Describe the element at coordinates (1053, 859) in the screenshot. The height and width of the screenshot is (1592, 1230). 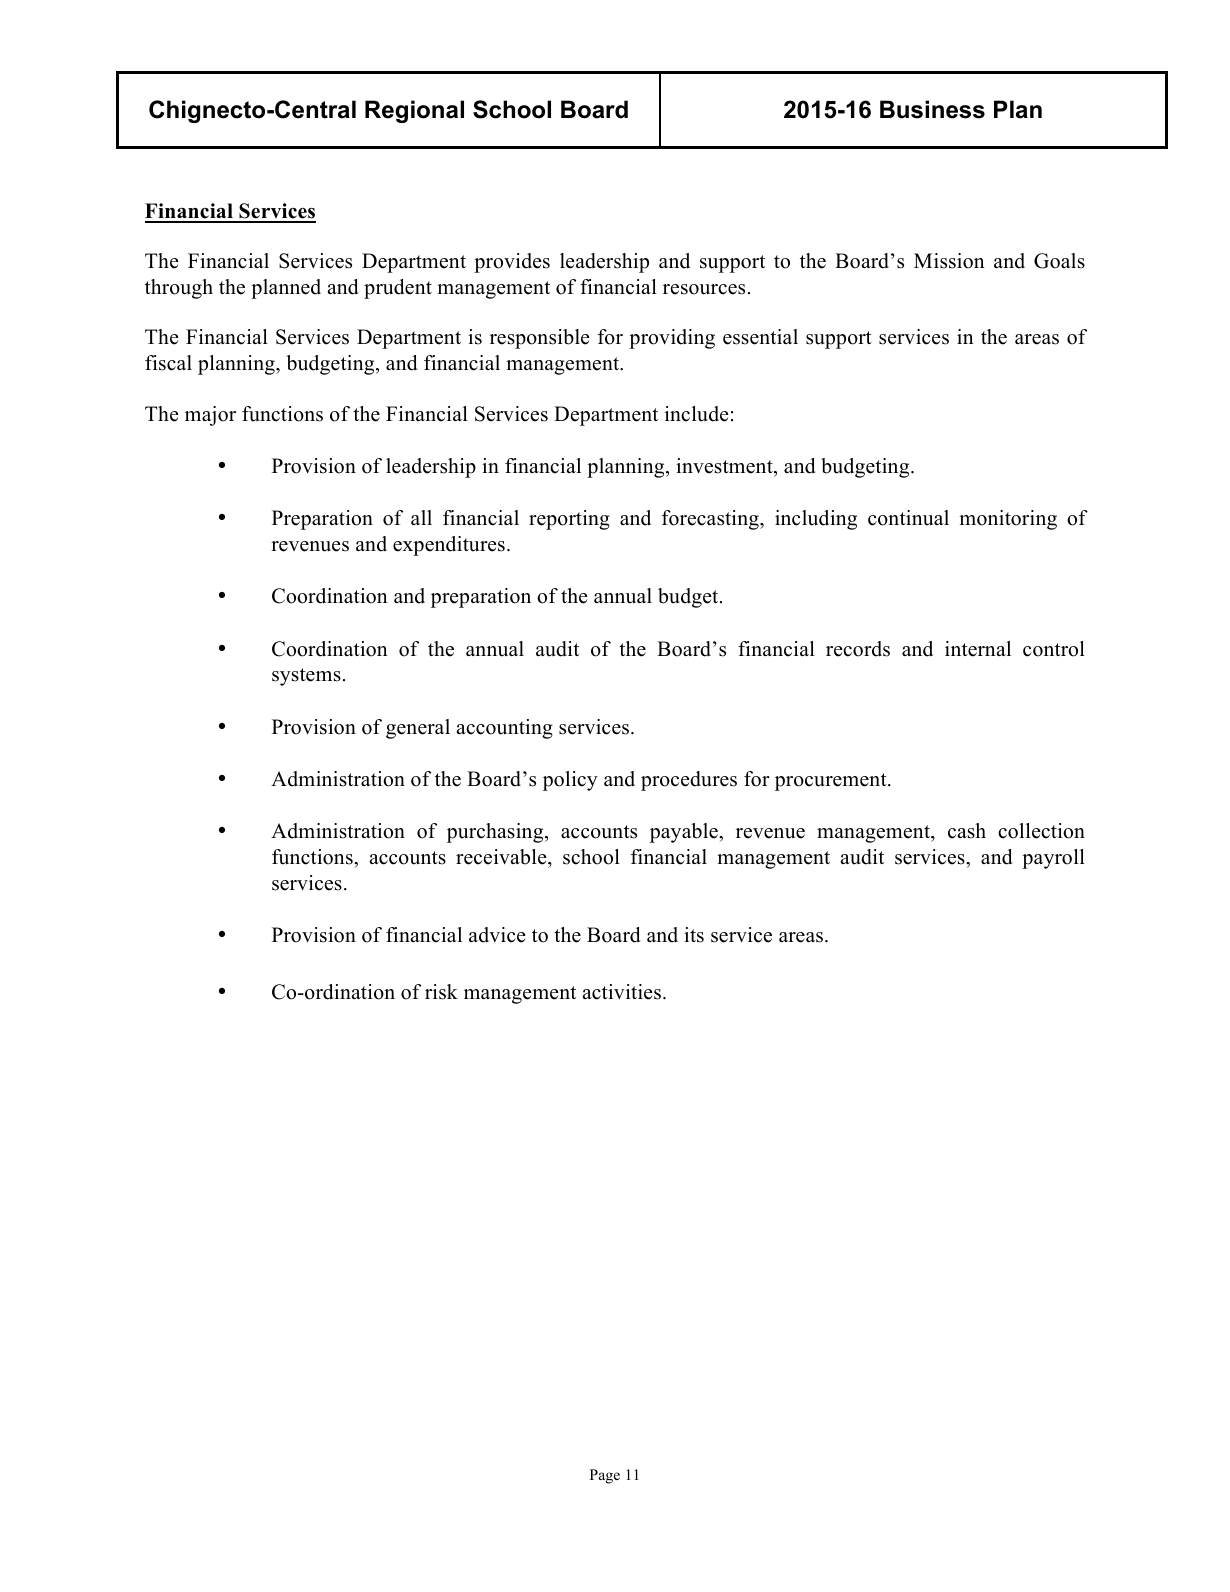
I see `payroll` at that location.
